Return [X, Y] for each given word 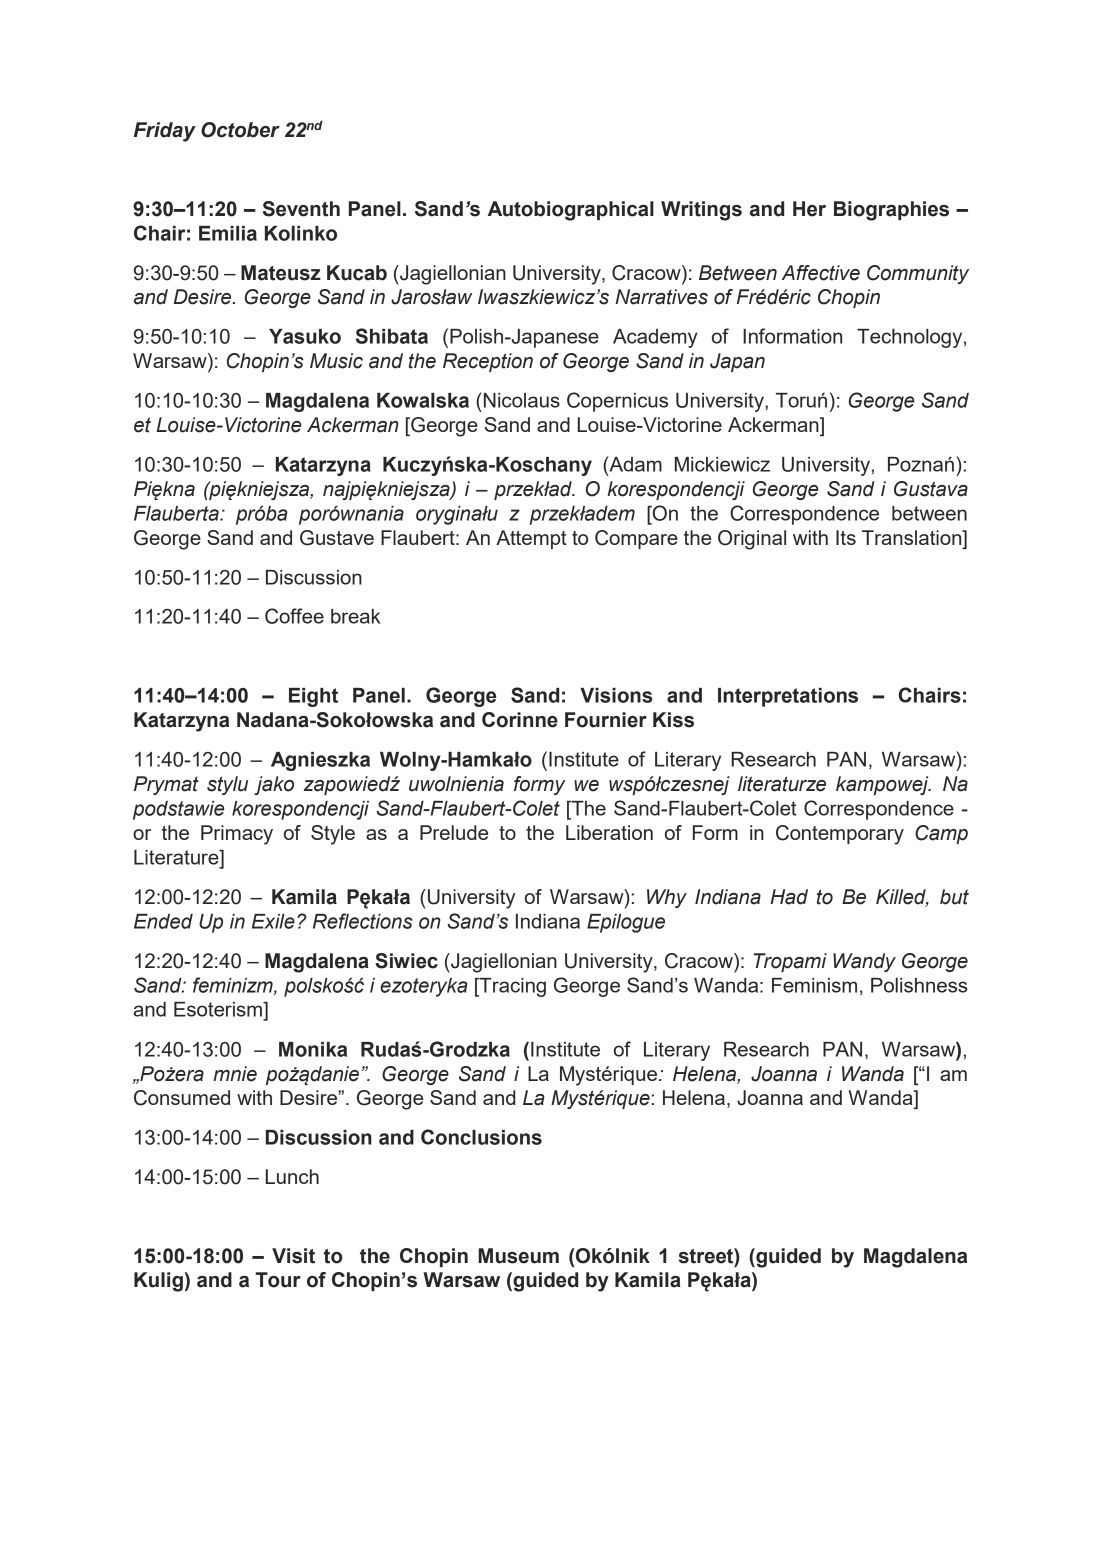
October [240, 130]
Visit [293, 1256]
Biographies [891, 211]
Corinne [520, 720]
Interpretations [788, 697]
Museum [518, 1256]
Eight [313, 697]
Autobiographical [571, 211]
